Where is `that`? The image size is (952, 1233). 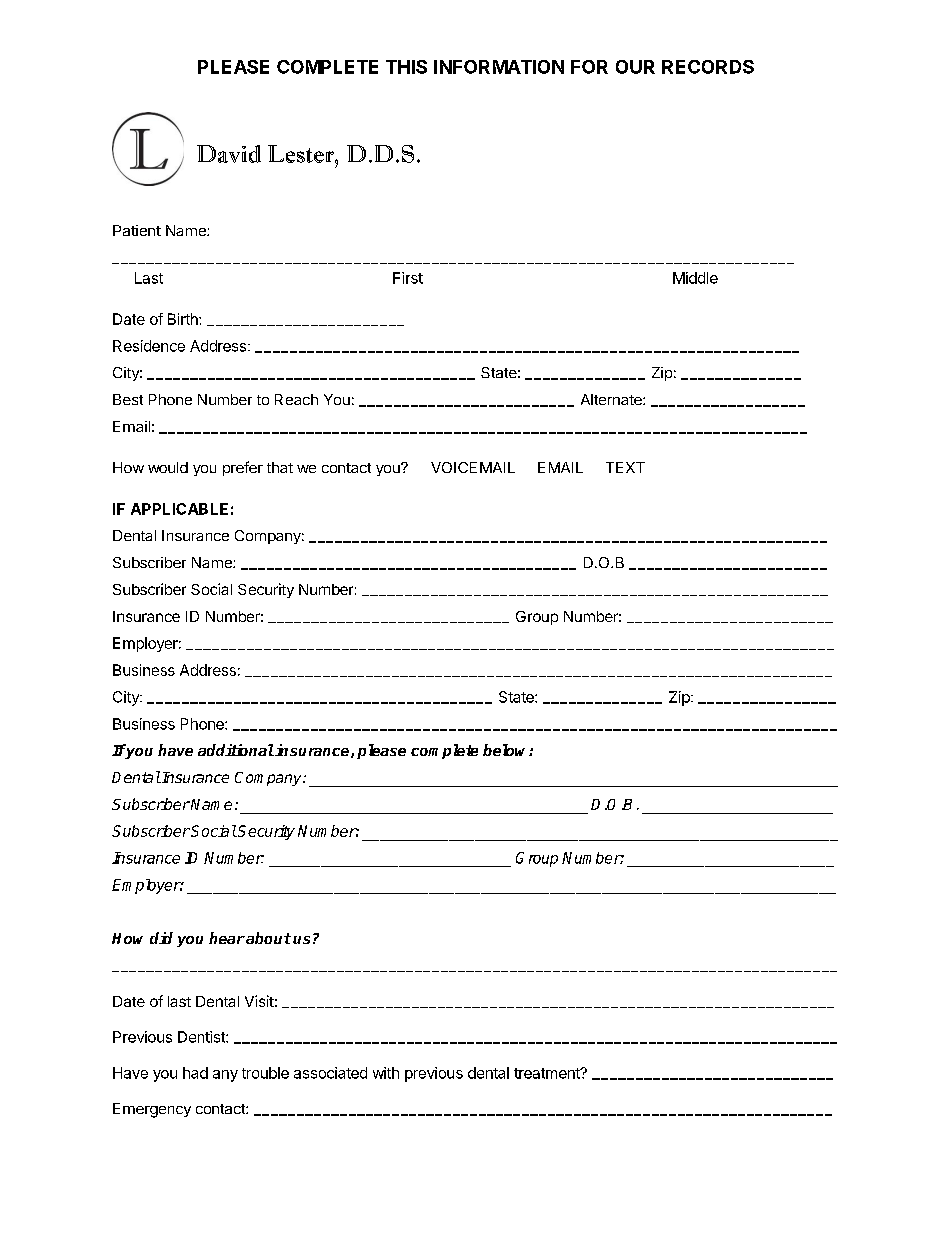
that is located at coordinates (280, 467).
